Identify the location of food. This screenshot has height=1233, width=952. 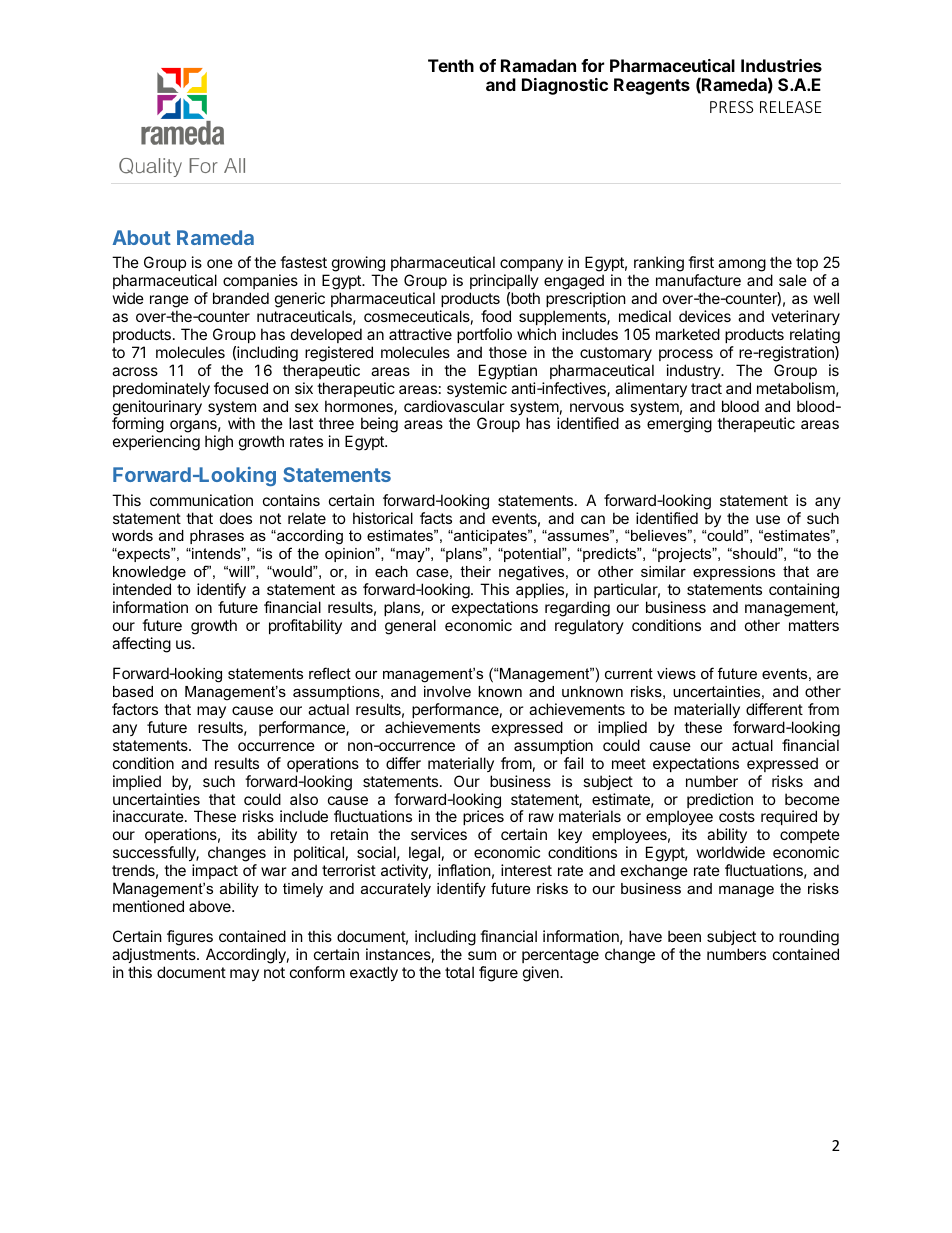
(496, 316).
